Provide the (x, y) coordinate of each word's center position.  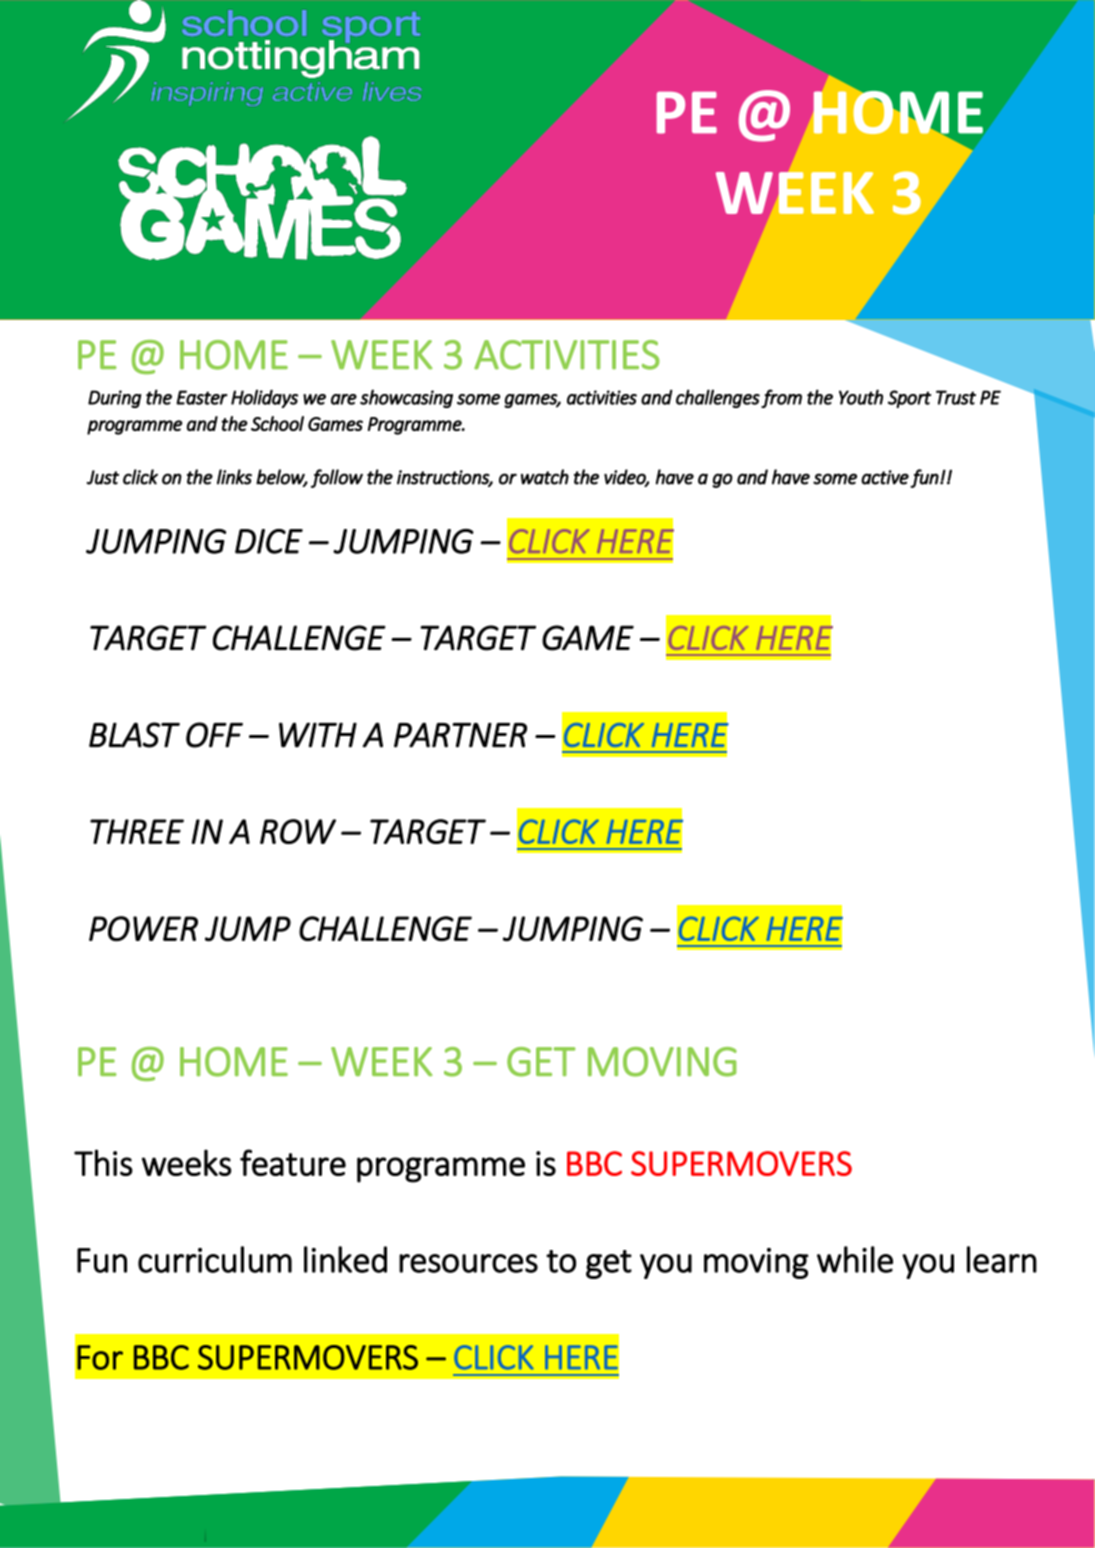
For (100, 1357)
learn (1002, 1259)
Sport (909, 399)
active (885, 477)
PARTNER (460, 735)
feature (293, 1162)
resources (468, 1263)
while (855, 1259)
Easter (202, 397)
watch (545, 477)
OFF (214, 735)
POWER (143, 928)
